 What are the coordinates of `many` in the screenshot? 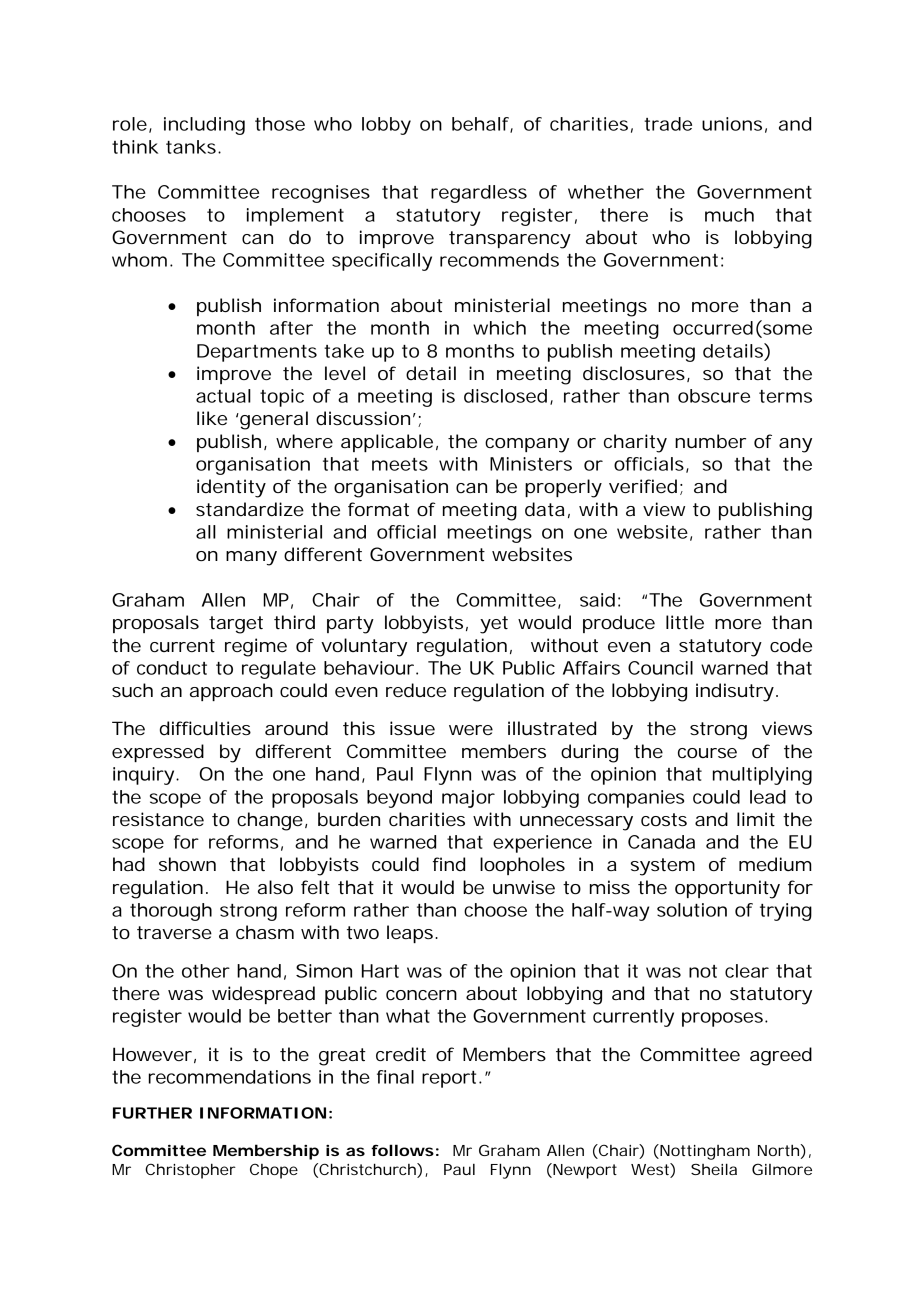 It's located at (251, 558).
